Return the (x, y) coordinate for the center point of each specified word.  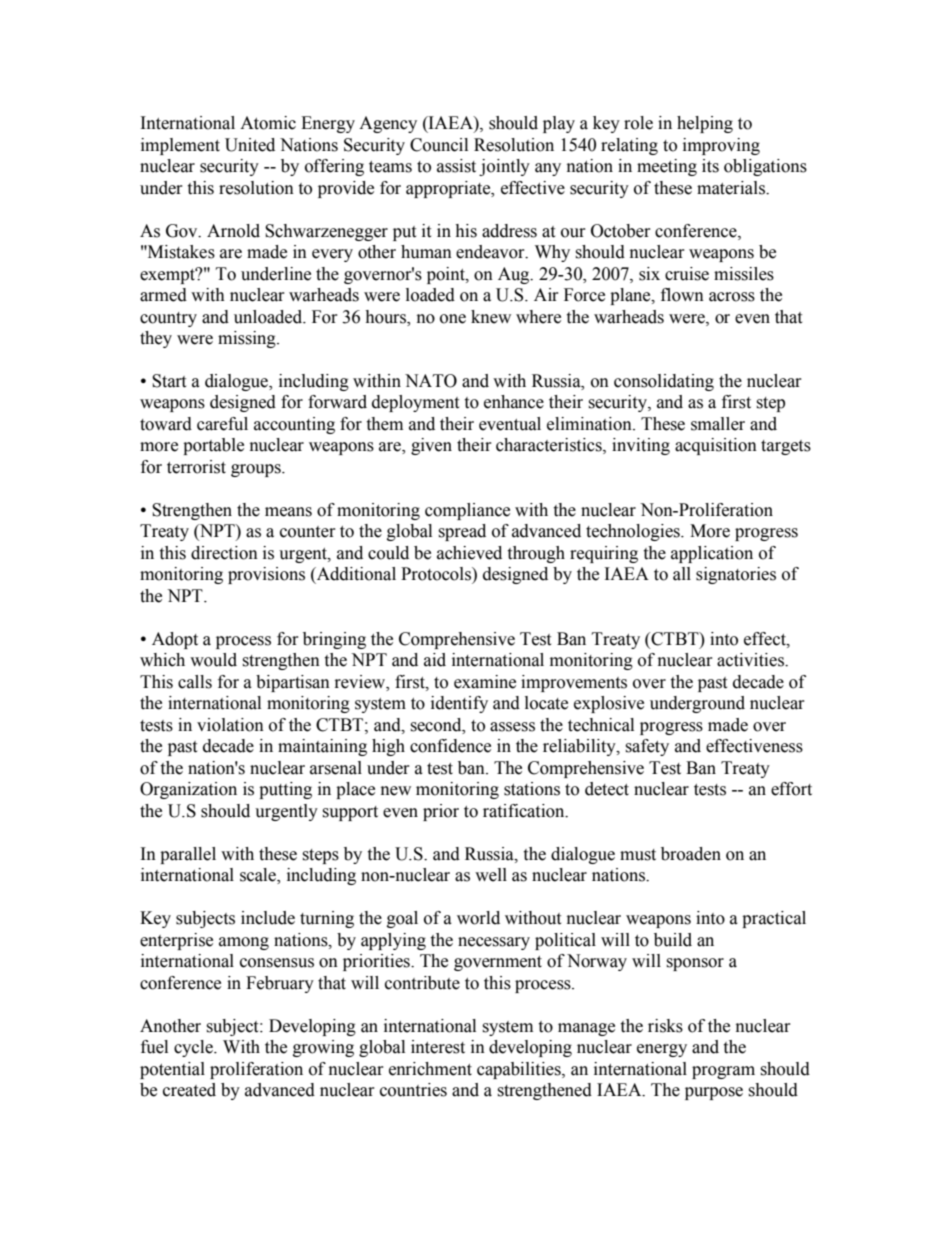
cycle (194, 1048)
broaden (691, 854)
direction (224, 553)
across (732, 297)
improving (721, 146)
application (712, 554)
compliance (467, 511)
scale (259, 876)
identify (459, 704)
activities (751, 660)
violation (230, 725)
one (453, 319)
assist (456, 166)
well (491, 875)
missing (248, 339)
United (250, 145)
